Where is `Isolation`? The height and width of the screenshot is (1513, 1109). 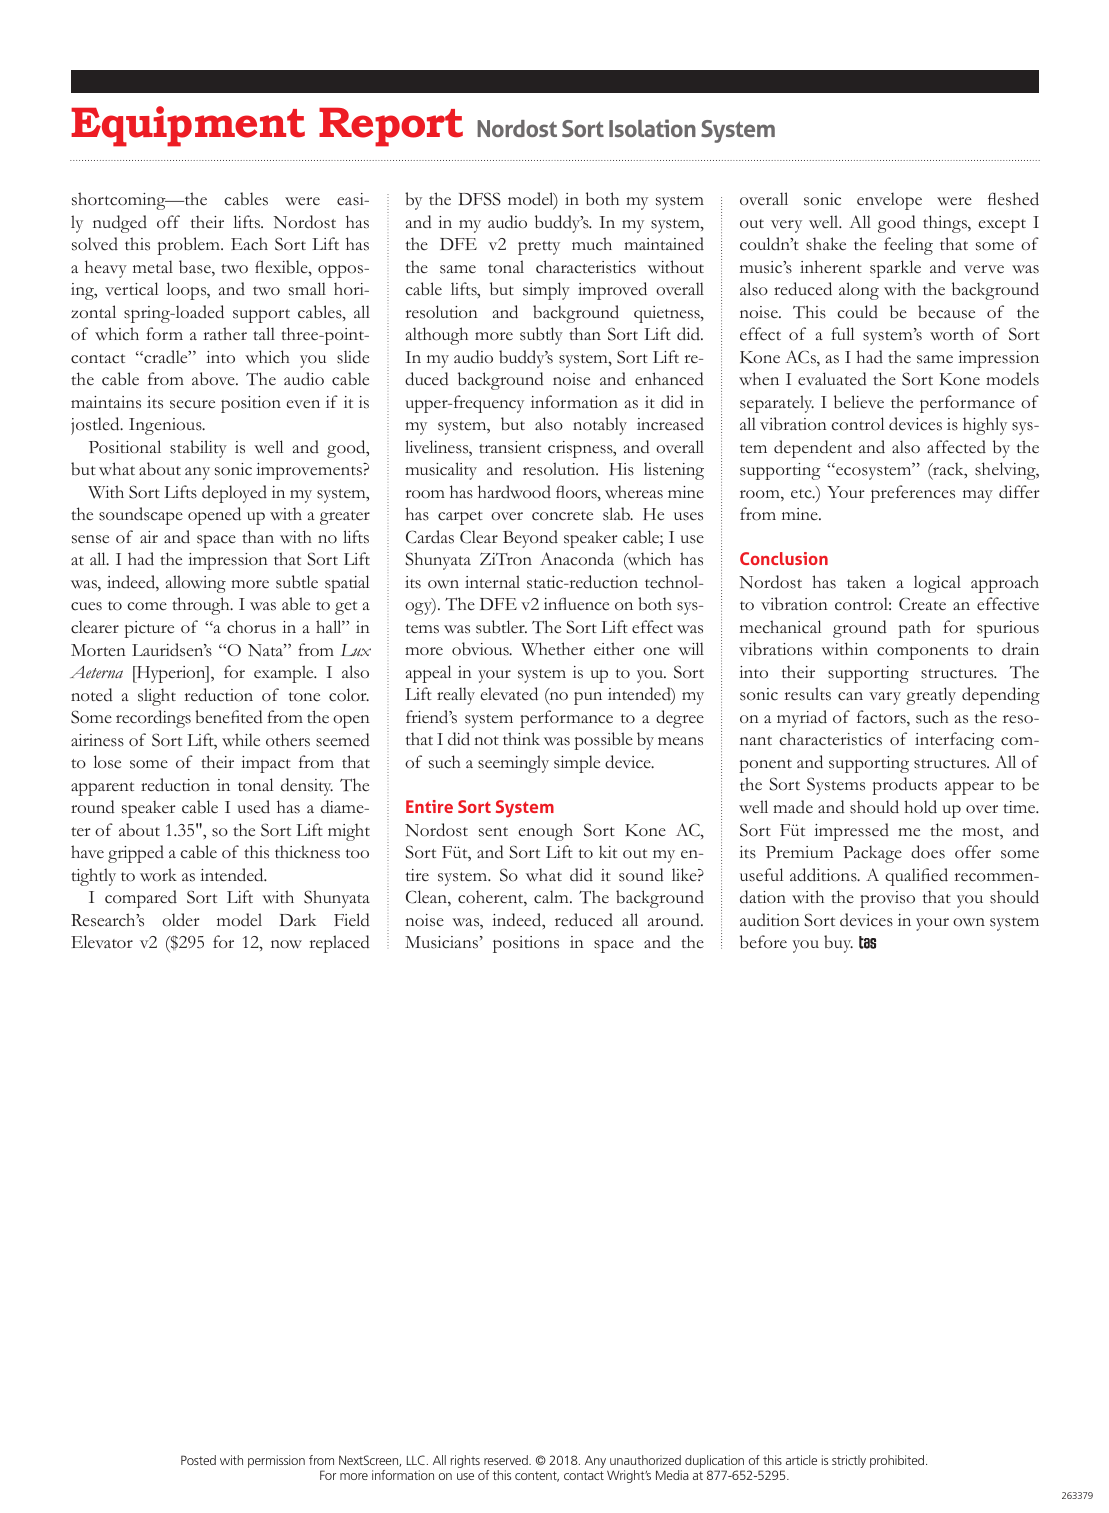
Isolation is located at coordinates (652, 128).
